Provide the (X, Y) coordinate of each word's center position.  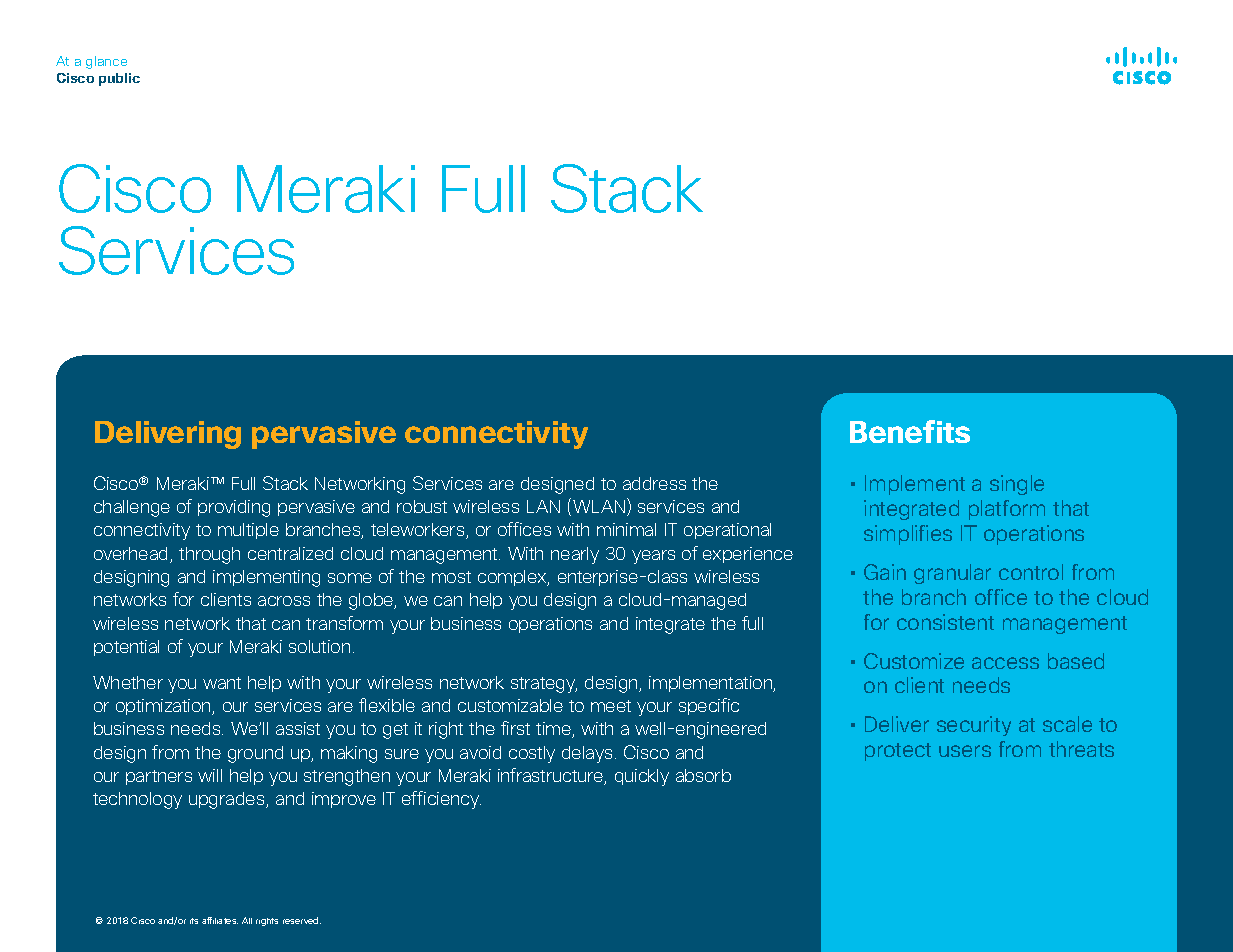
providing (234, 508)
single (1017, 485)
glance (106, 62)
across (284, 601)
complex (513, 578)
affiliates (220, 920)
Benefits (910, 431)
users (965, 751)
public (119, 79)
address (654, 483)
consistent (945, 622)
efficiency (441, 800)
